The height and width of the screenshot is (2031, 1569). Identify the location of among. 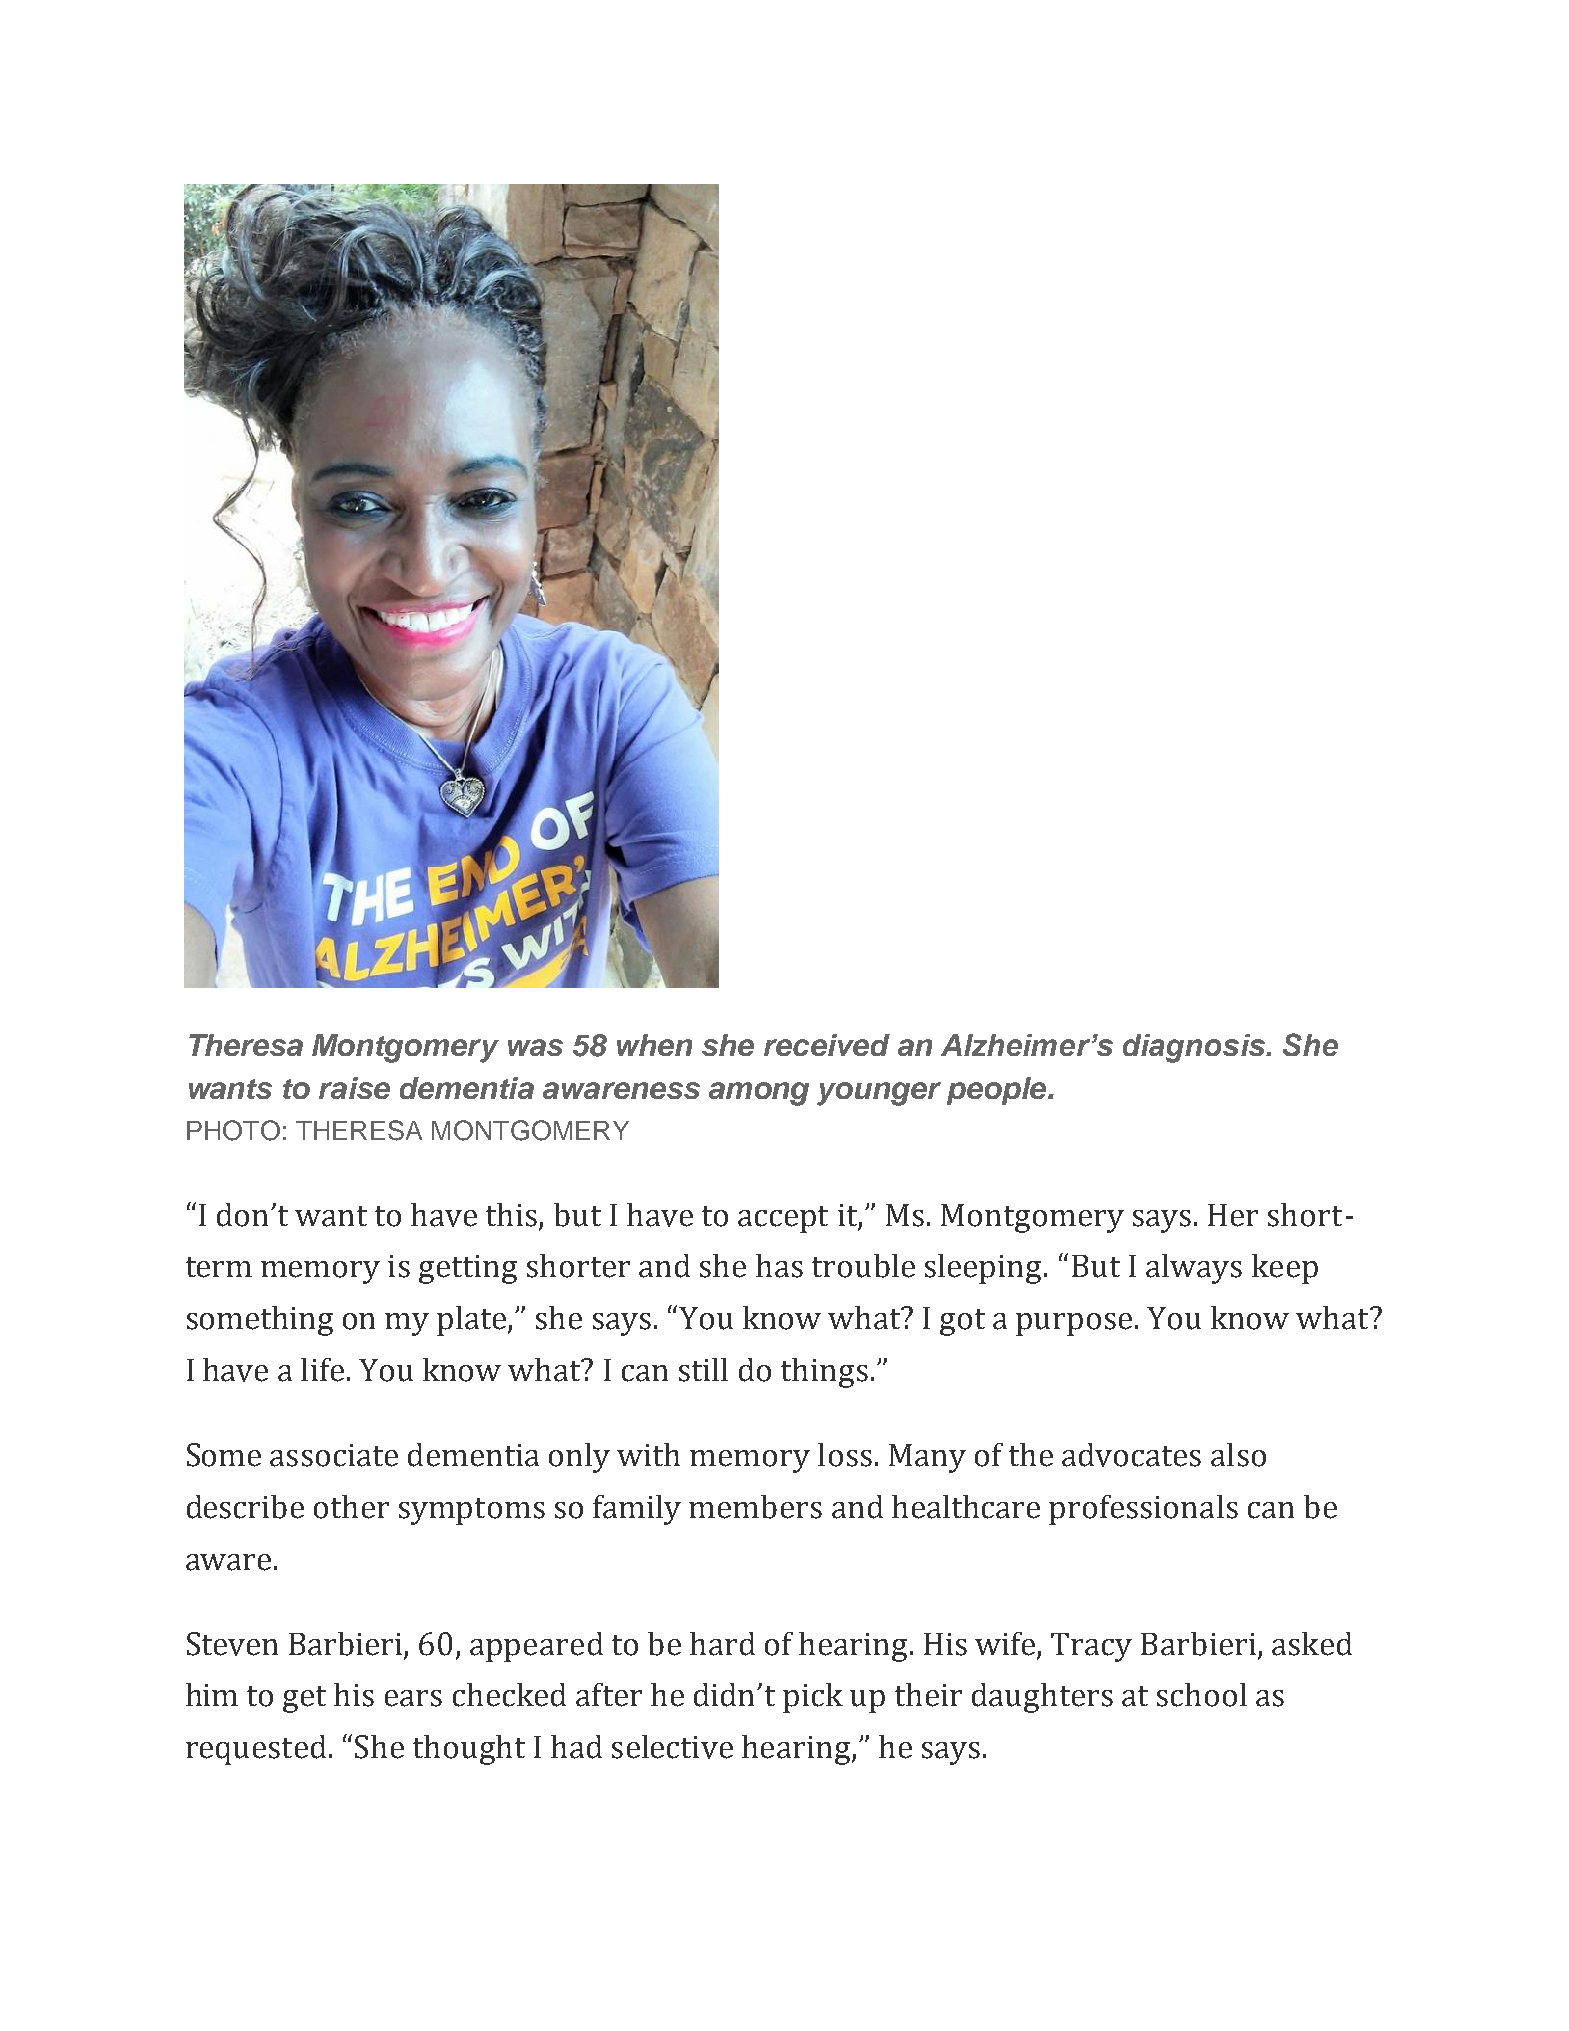
(759, 1094).
